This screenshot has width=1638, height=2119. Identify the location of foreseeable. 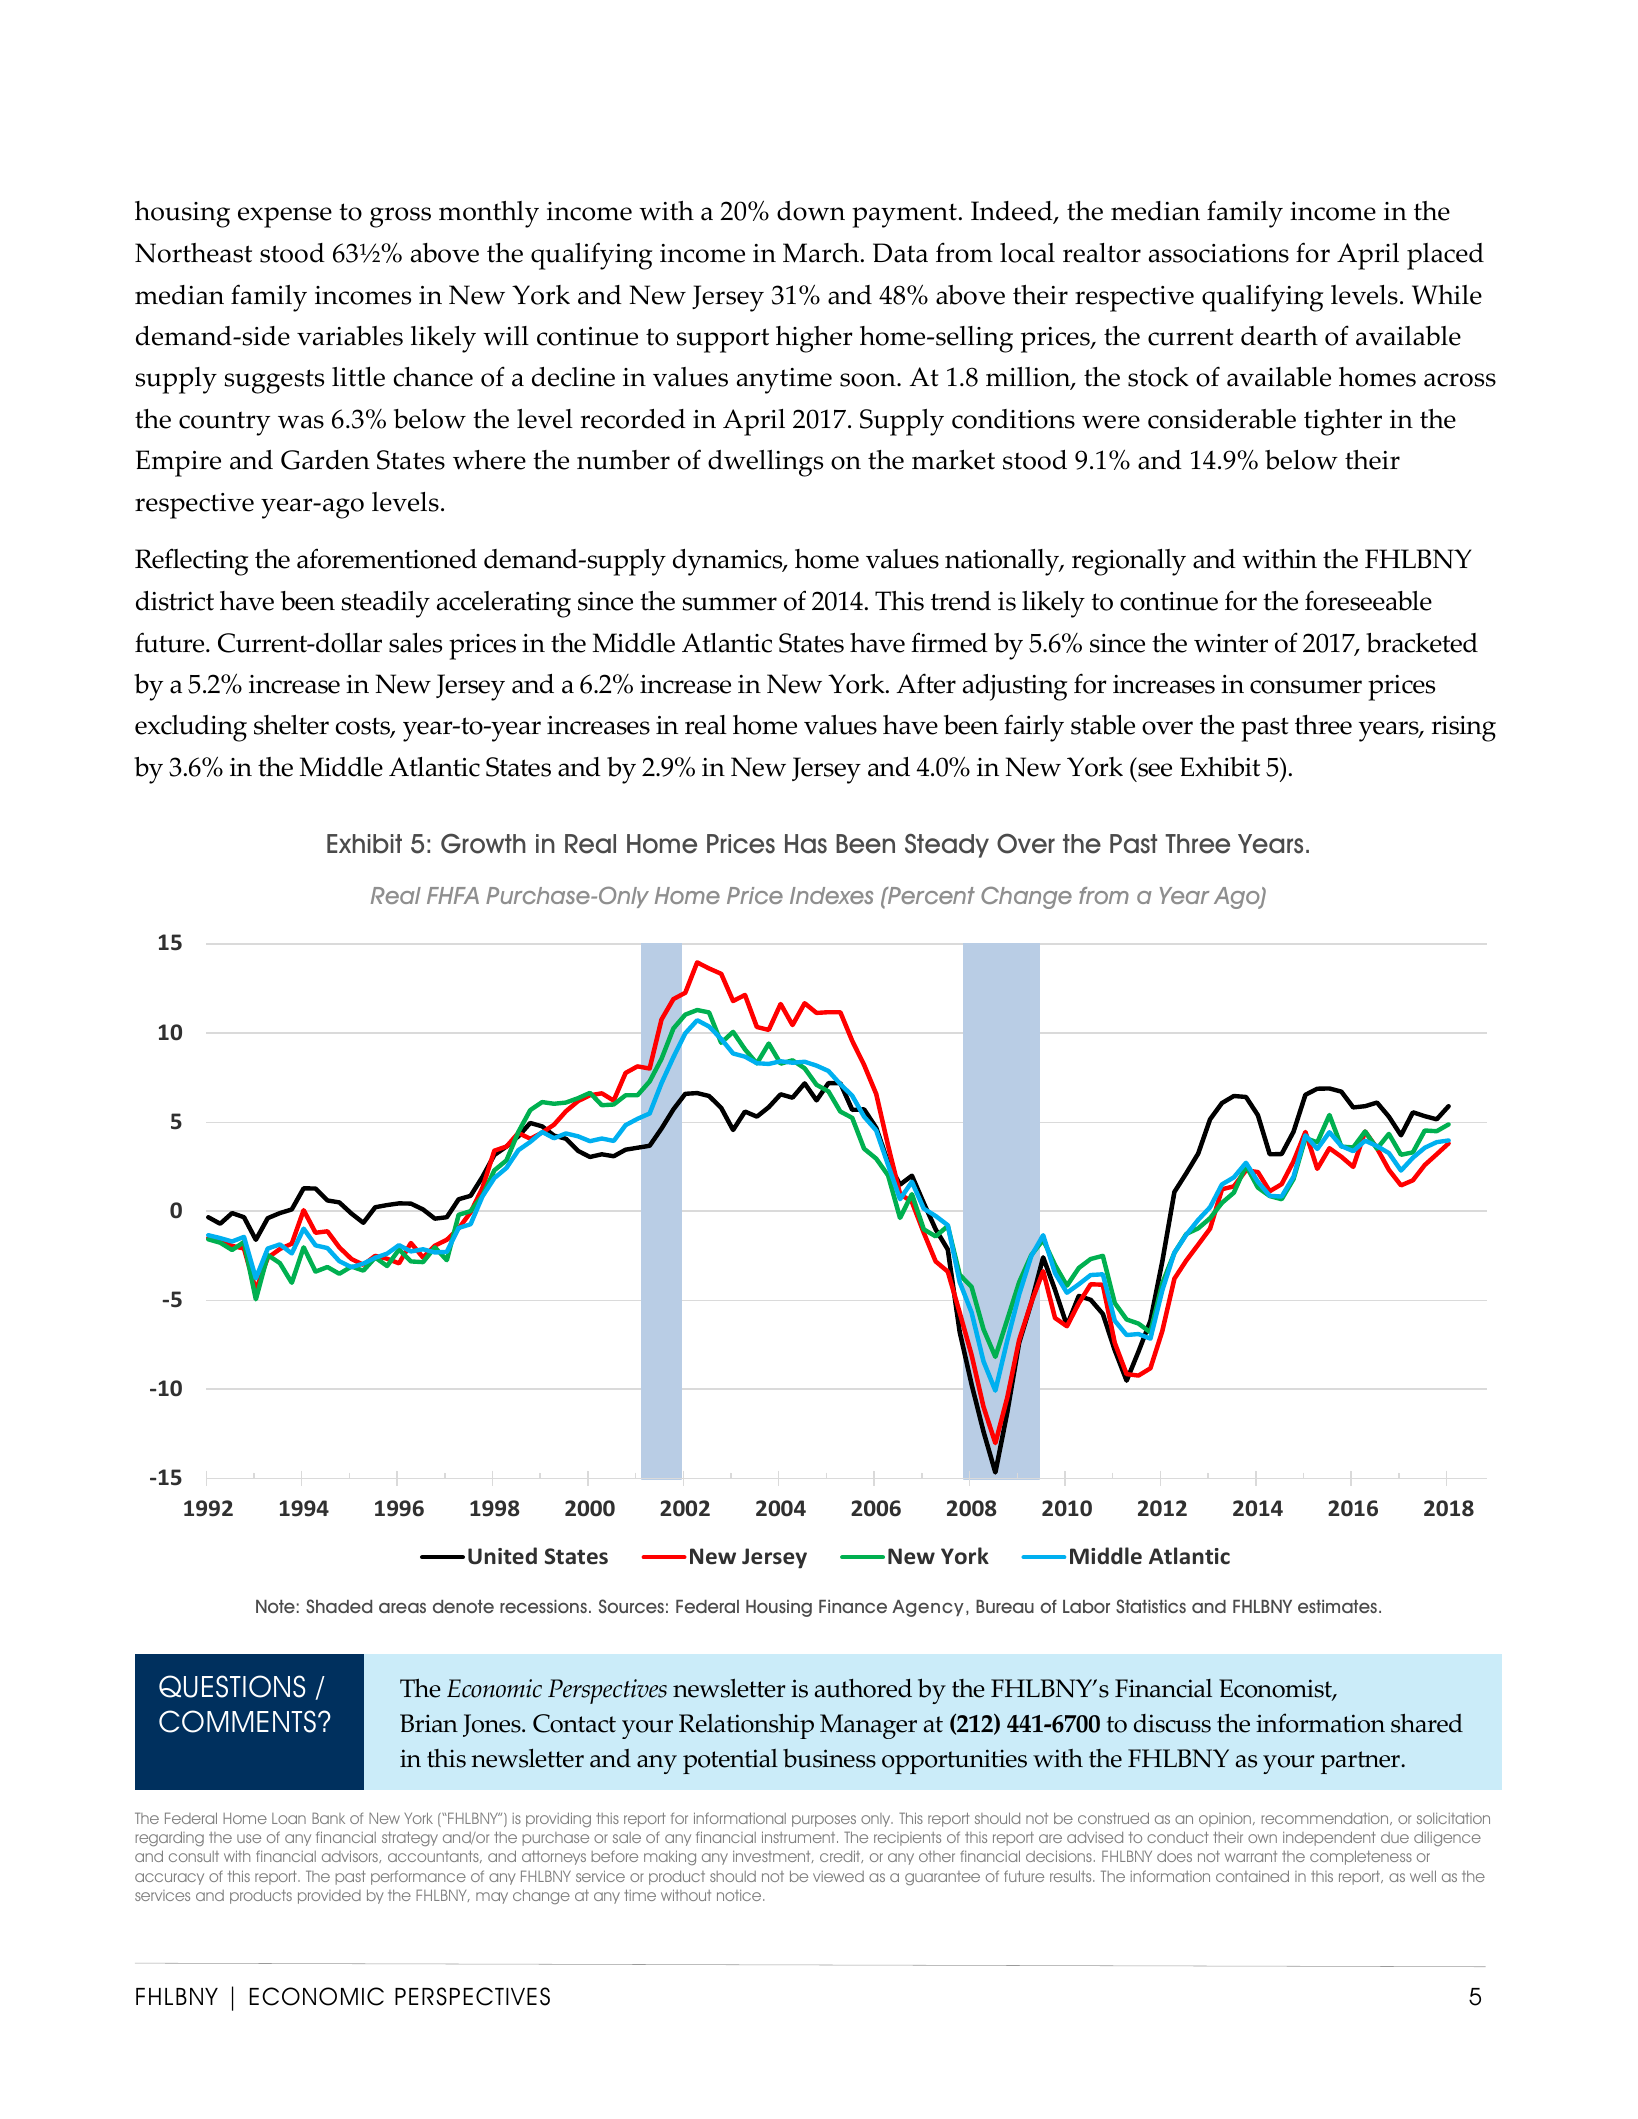
(1368, 600).
